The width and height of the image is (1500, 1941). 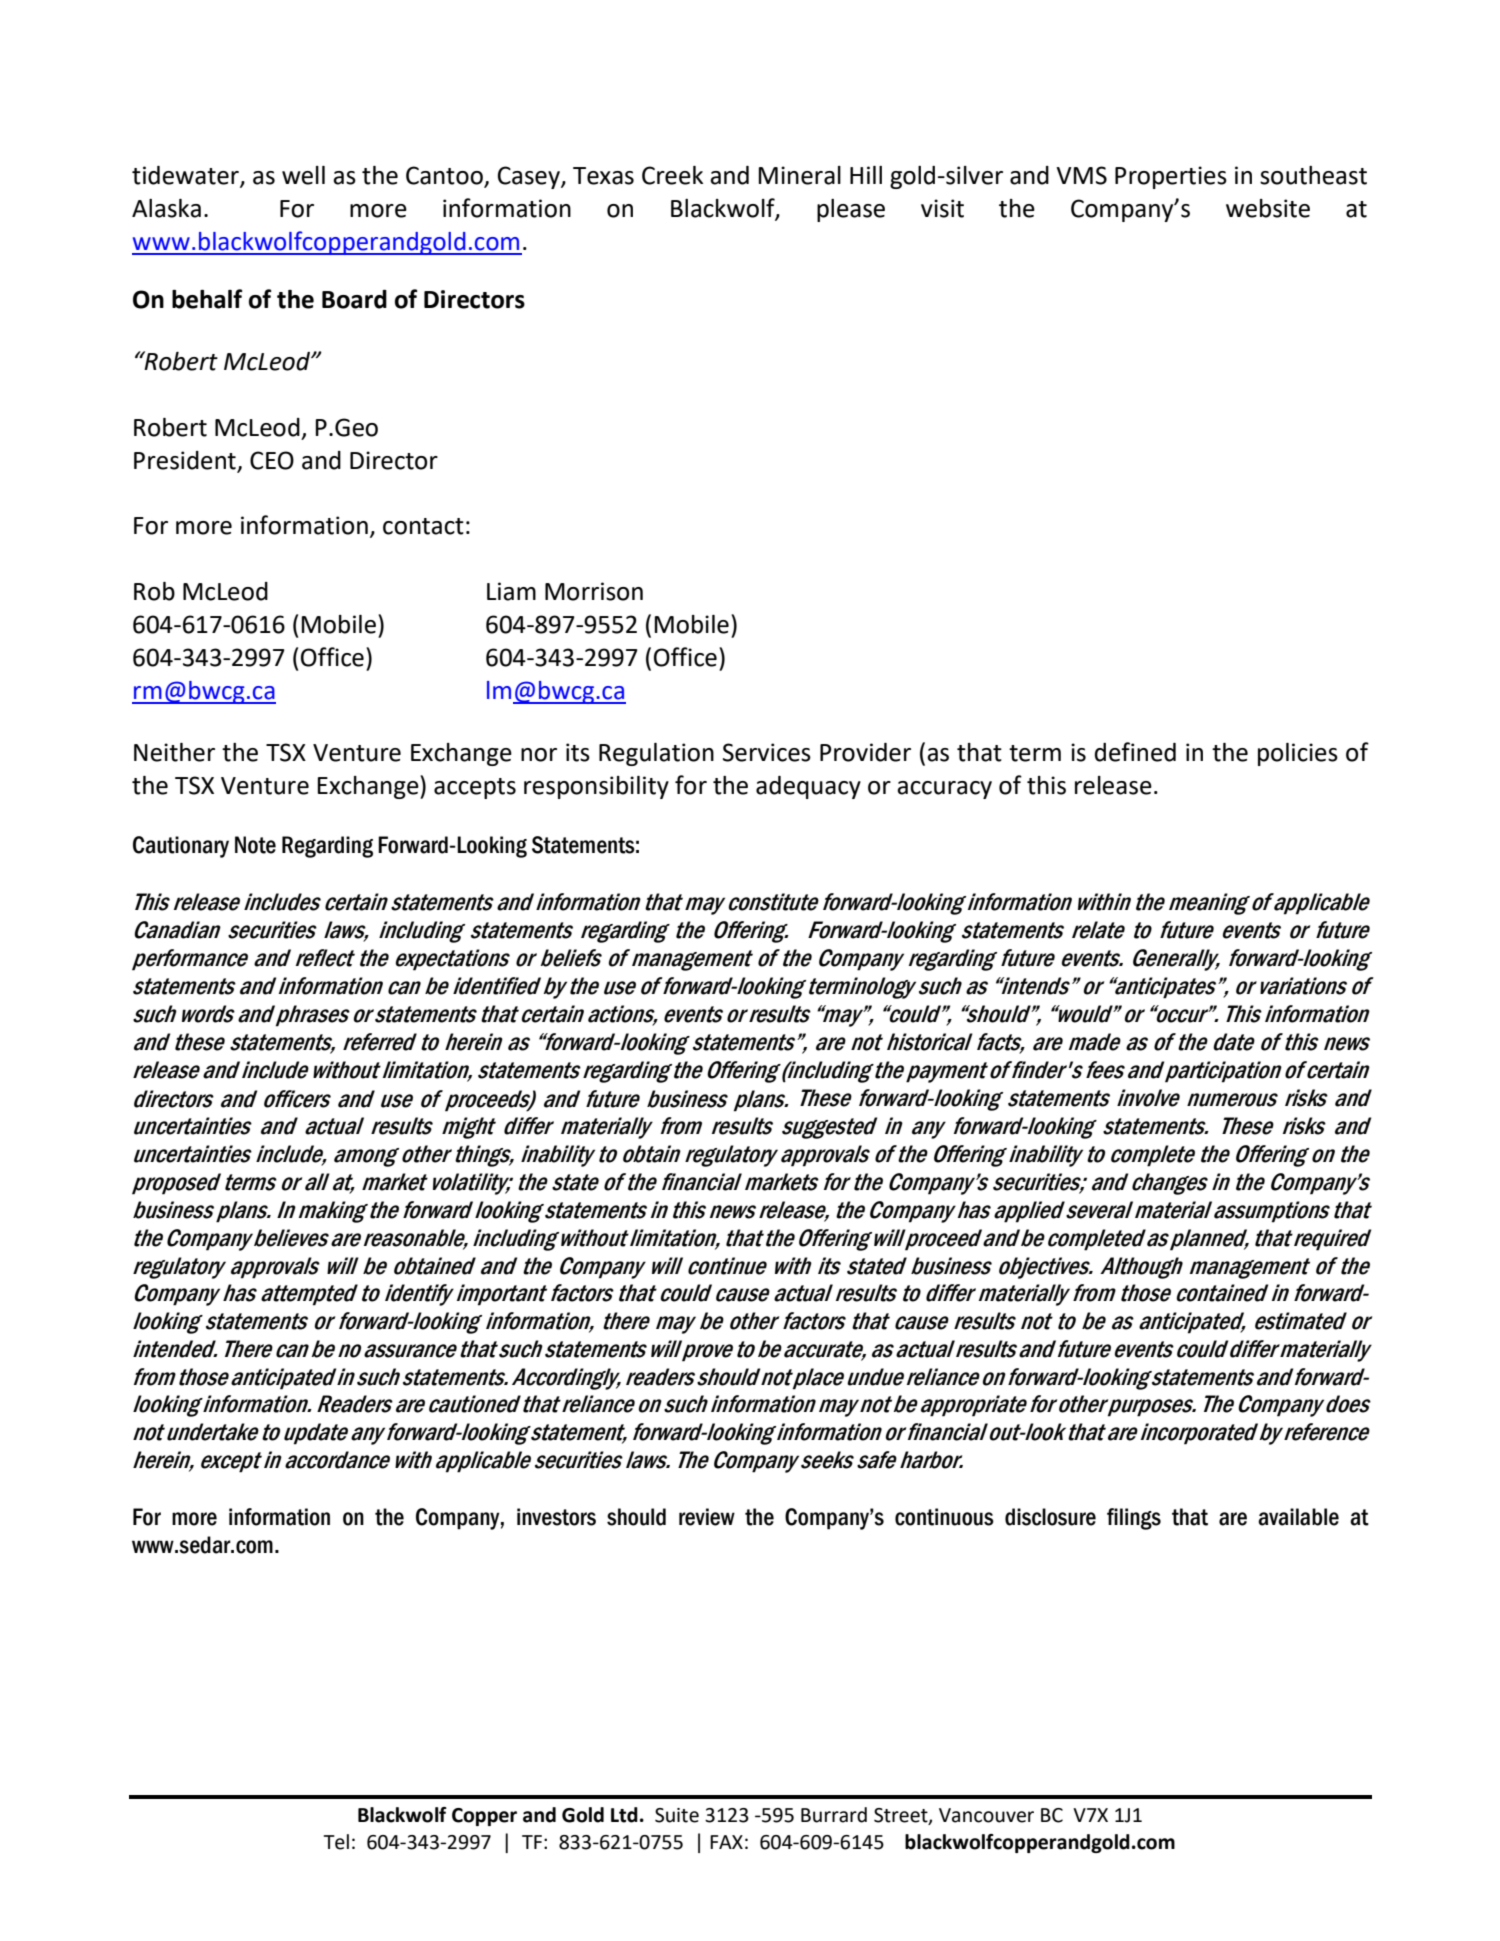 What do you see at coordinates (556, 1517) in the image?
I see `investors` at bounding box center [556, 1517].
